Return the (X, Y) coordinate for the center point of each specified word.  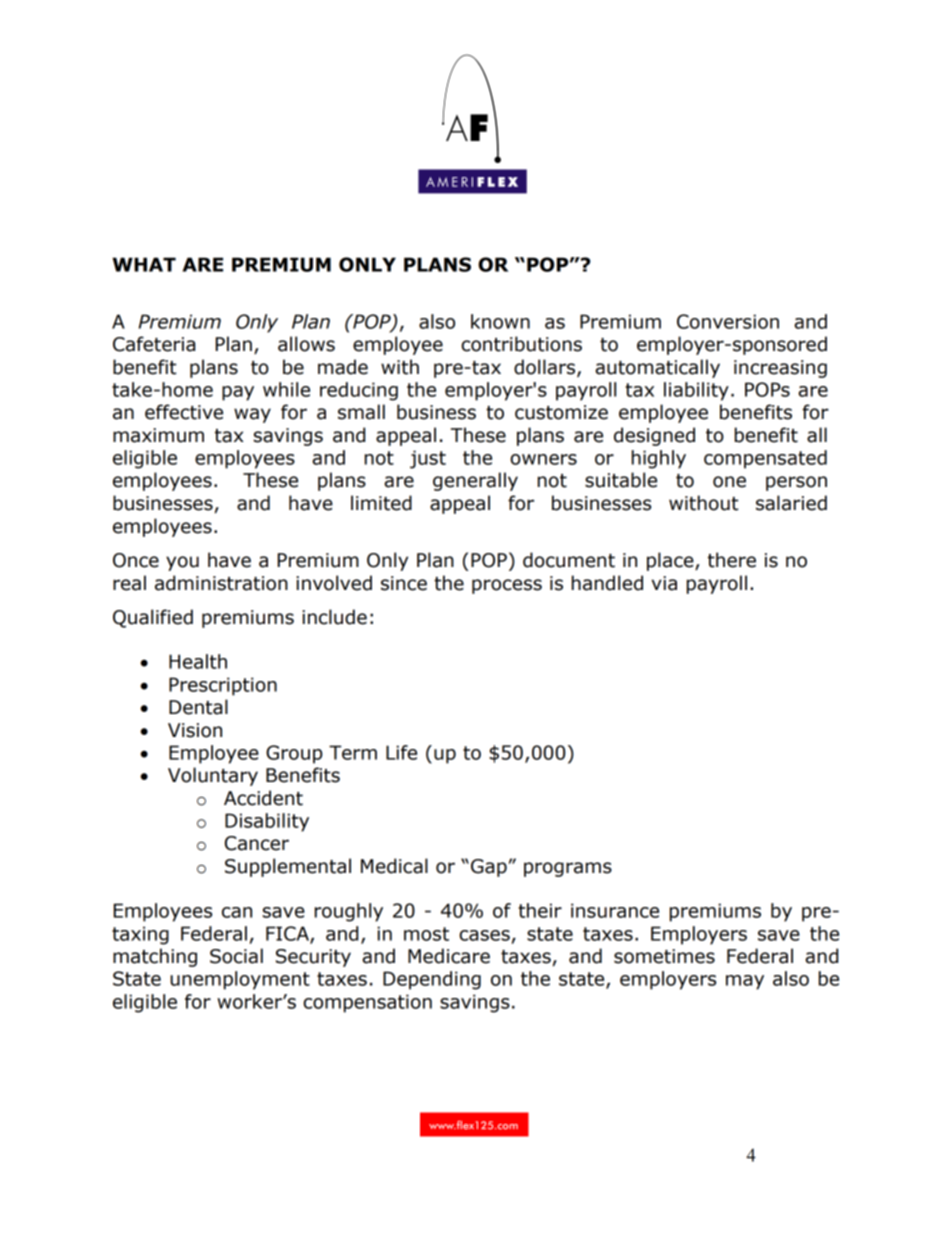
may (745, 982)
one (729, 482)
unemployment (240, 980)
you (182, 563)
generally (475, 481)
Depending (432, 980)
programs (568, 869)
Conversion (728, 321)
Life (401, 752)
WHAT (144, 264)
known (500, 321)
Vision (195, 730)
